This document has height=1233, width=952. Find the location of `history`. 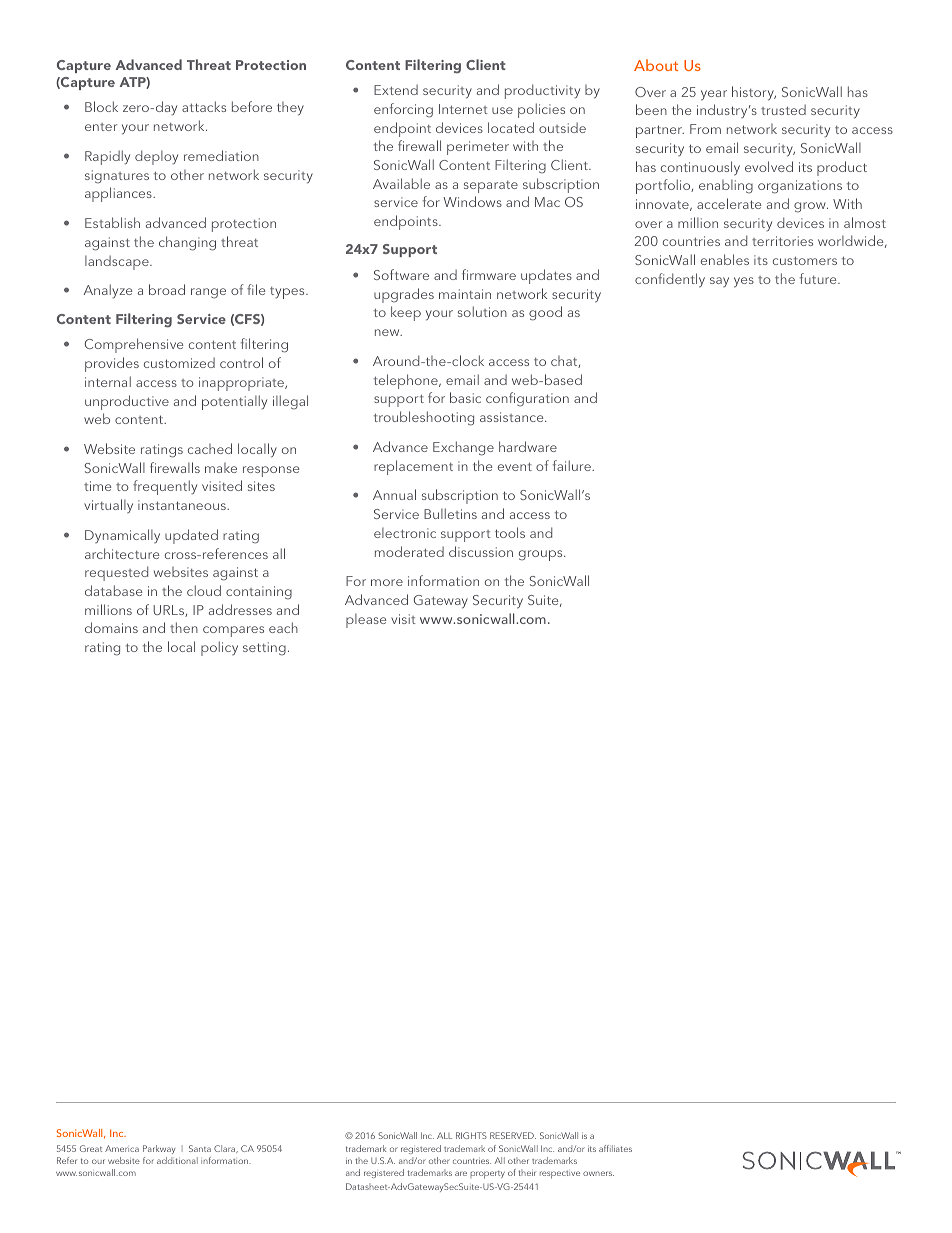

history is located at coordinates (754, 93).
